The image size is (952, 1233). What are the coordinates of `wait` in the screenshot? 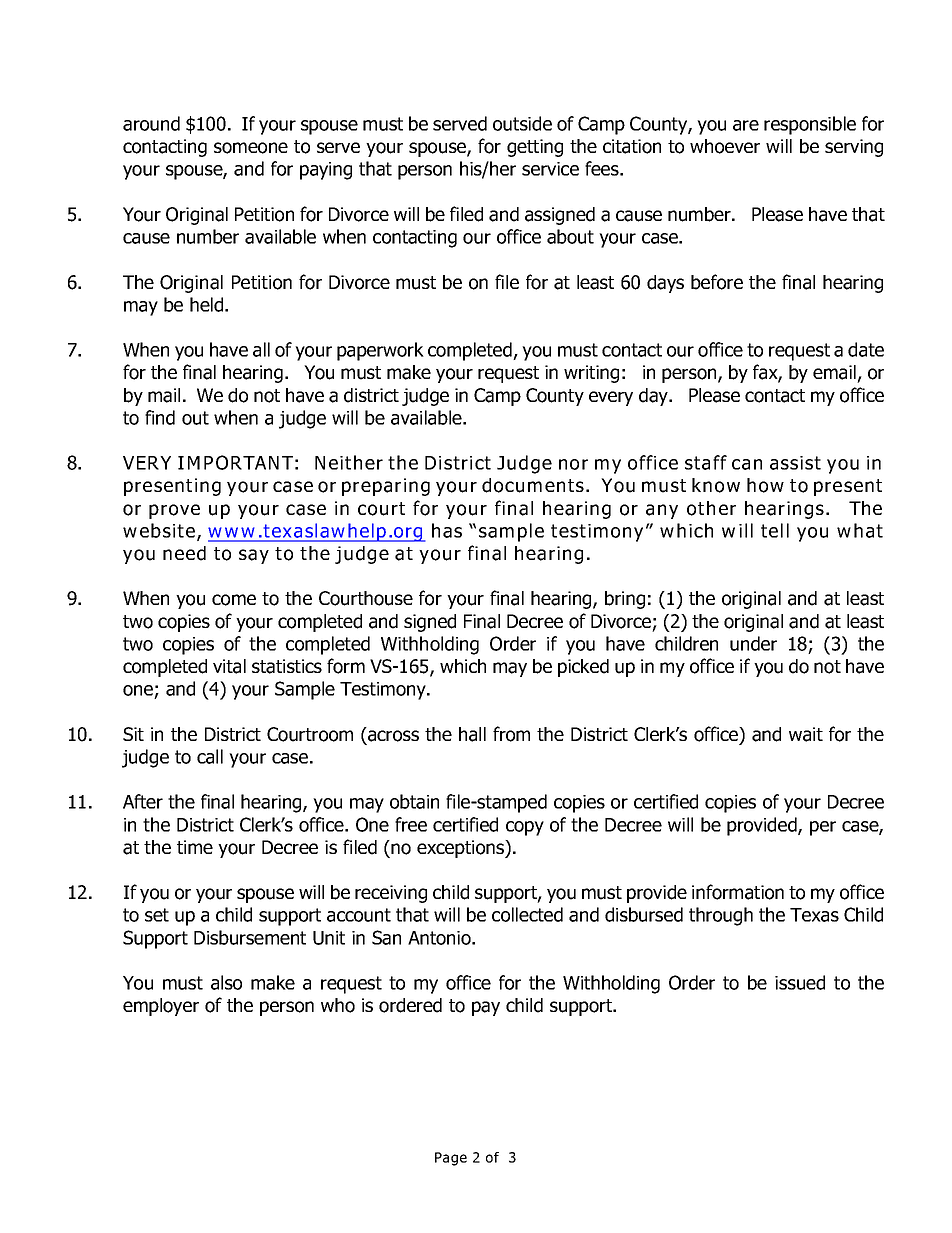 It's located at (806, 734).
